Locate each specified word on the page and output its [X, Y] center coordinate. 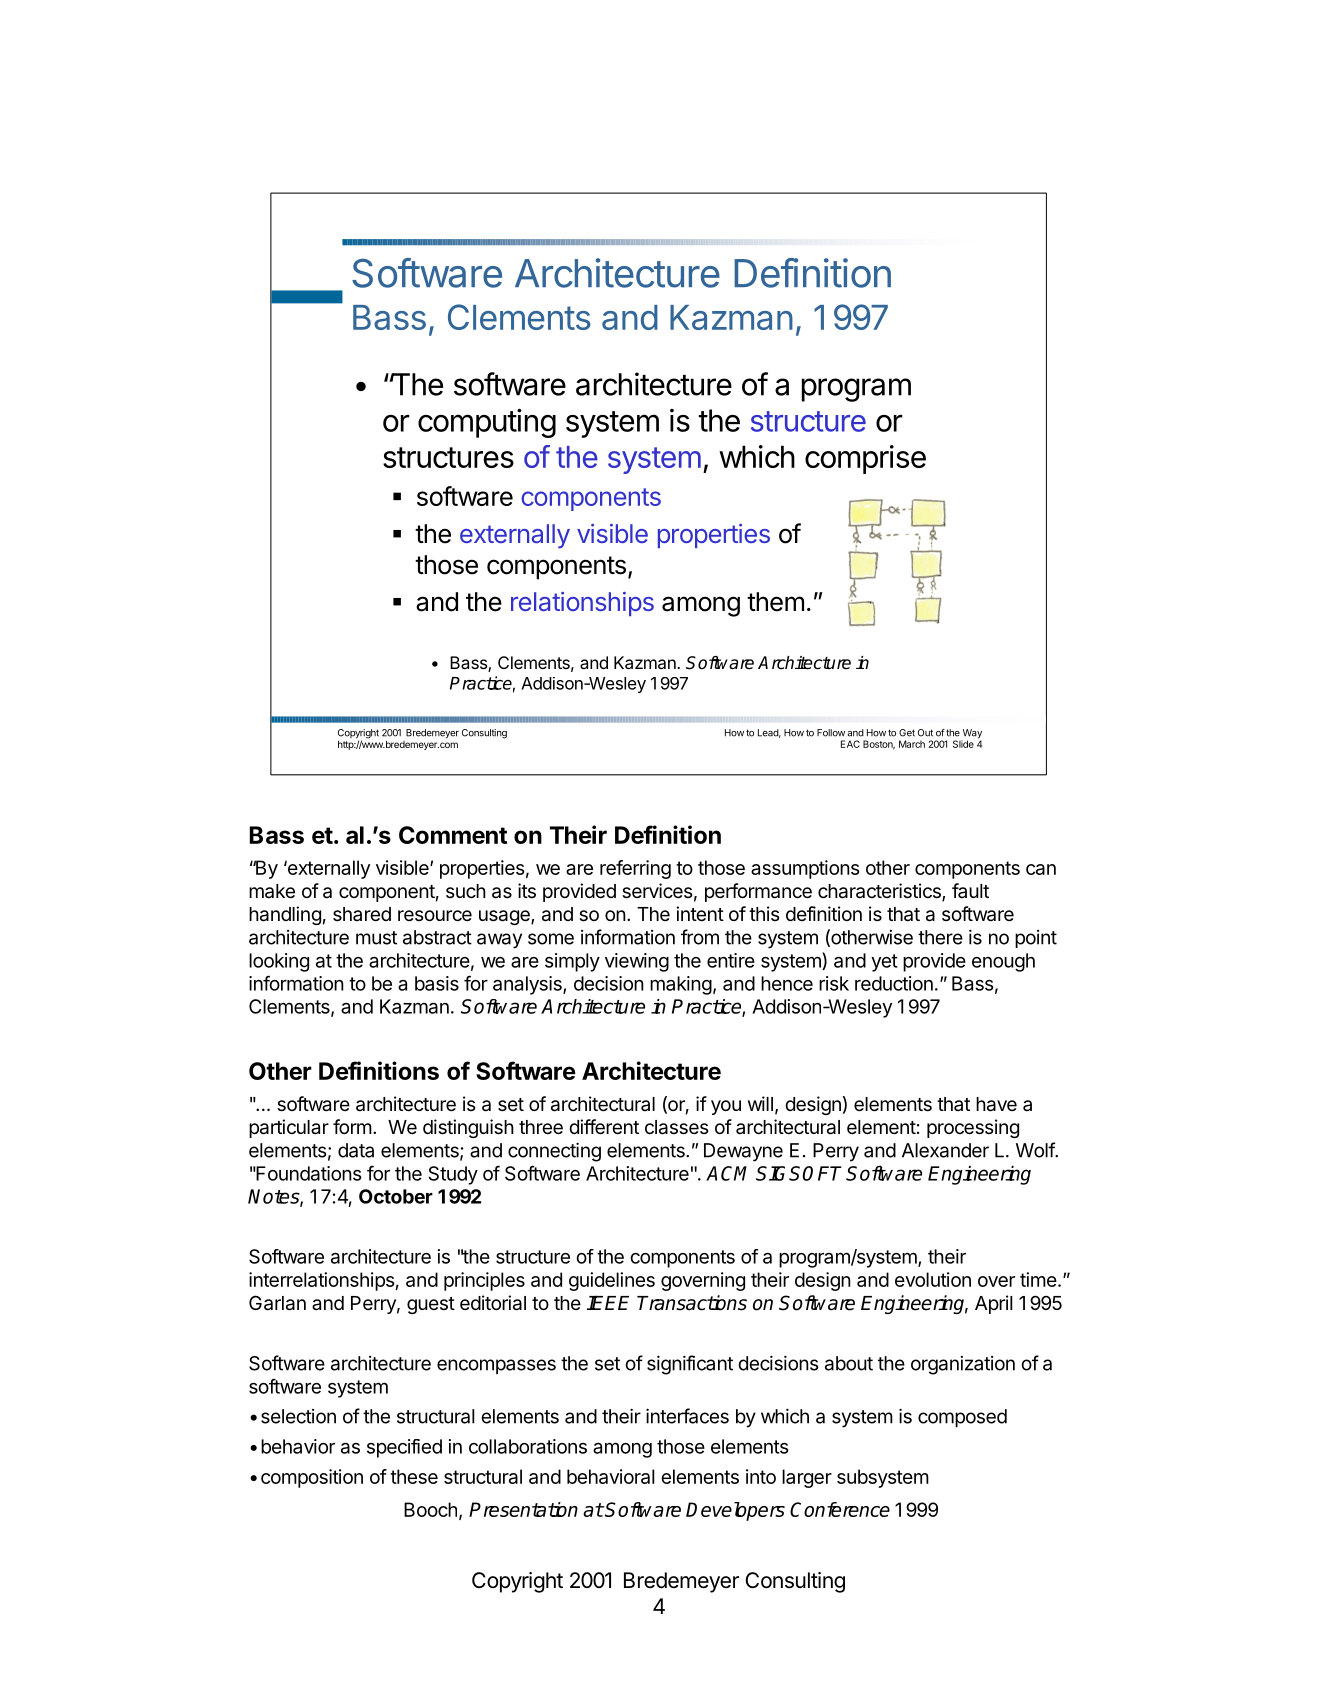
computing [487, 423]
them [775, 602]
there [940, 937]
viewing [637, 962]
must [376, 938]
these [414, 1476]
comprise [865, 459]
